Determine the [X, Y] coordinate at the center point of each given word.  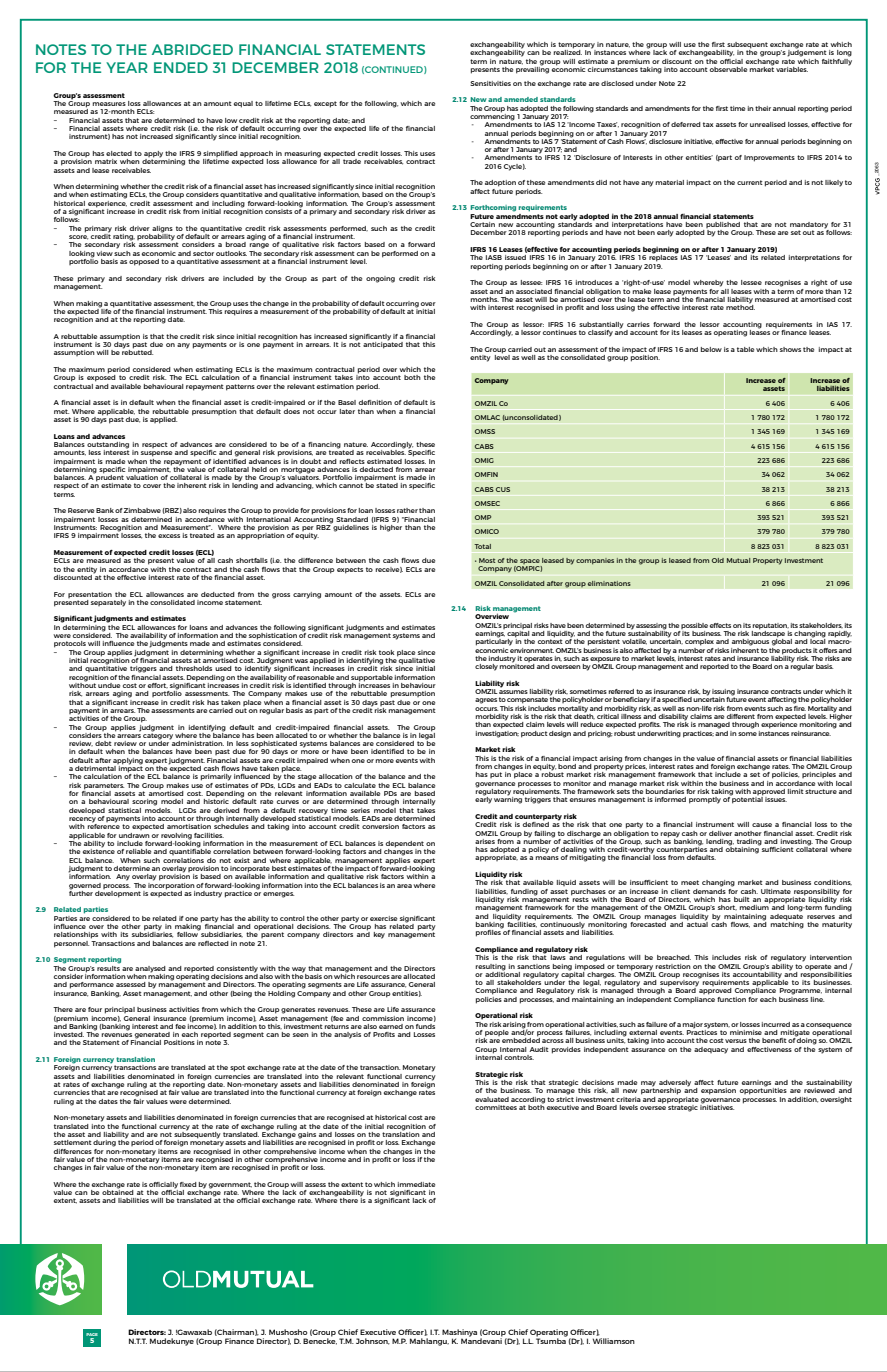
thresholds [194, 668]
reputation [770, 626]
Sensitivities [490, 83]
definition [375, 402]
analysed [150, 969]
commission [383, 1018]
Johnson [373, 1341]
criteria [629, 1098]
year [127, 67]
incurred [775, 1024]
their [763, 108]
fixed [188, 1184]
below [711, 349]
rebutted [137, 351]
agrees [486, 701]
